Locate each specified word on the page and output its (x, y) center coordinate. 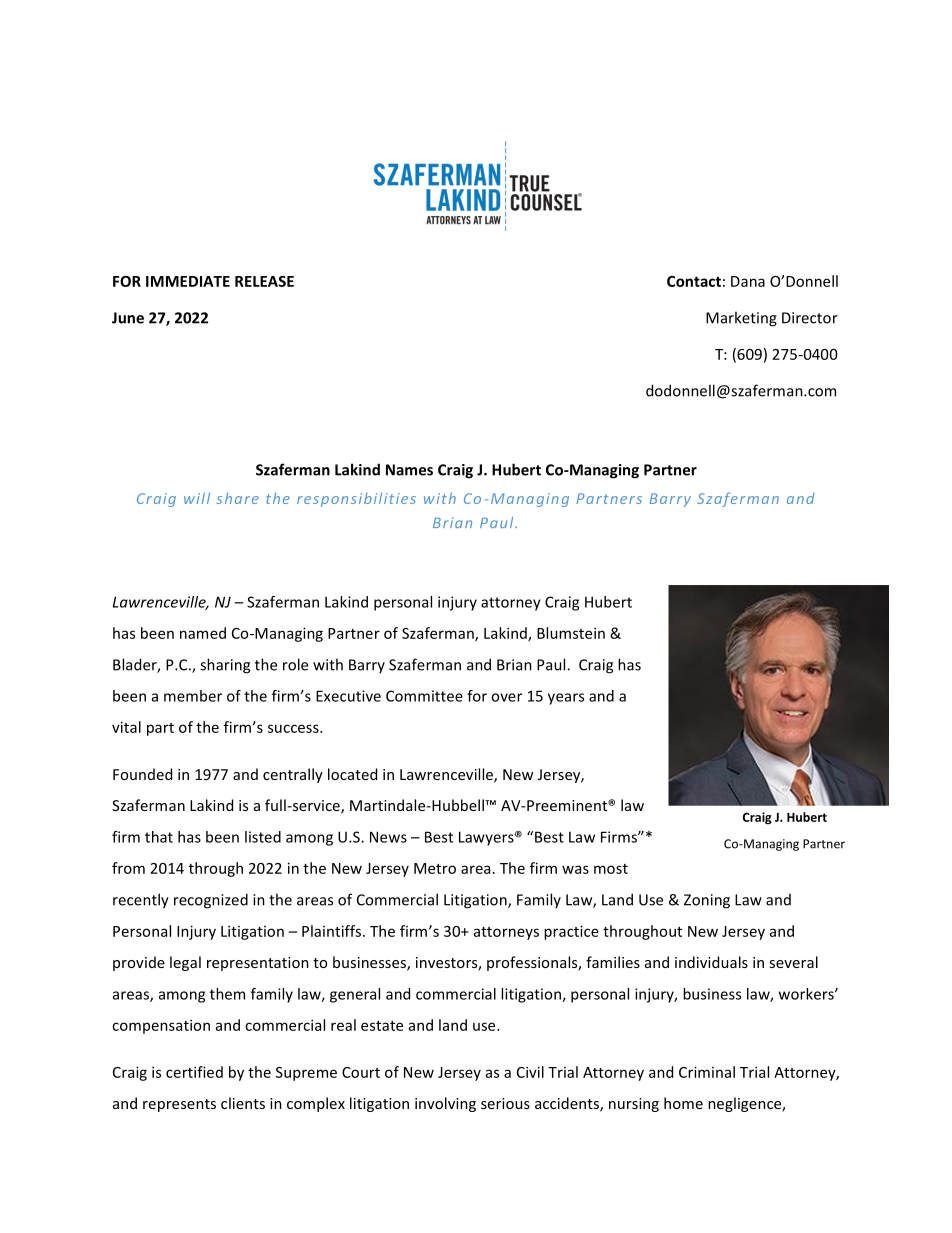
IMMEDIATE (188, 281)
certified (194, 1072)
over (506, 697)
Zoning (707, 901)
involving (445, 1104)
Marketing (741, 319)
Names (409, 470)
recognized (211, 901)
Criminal (707, 1072)
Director (810, 318)
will (197, 498)
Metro (435, 868)
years (566, 699)
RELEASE (264, 281)
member (193, 696)
